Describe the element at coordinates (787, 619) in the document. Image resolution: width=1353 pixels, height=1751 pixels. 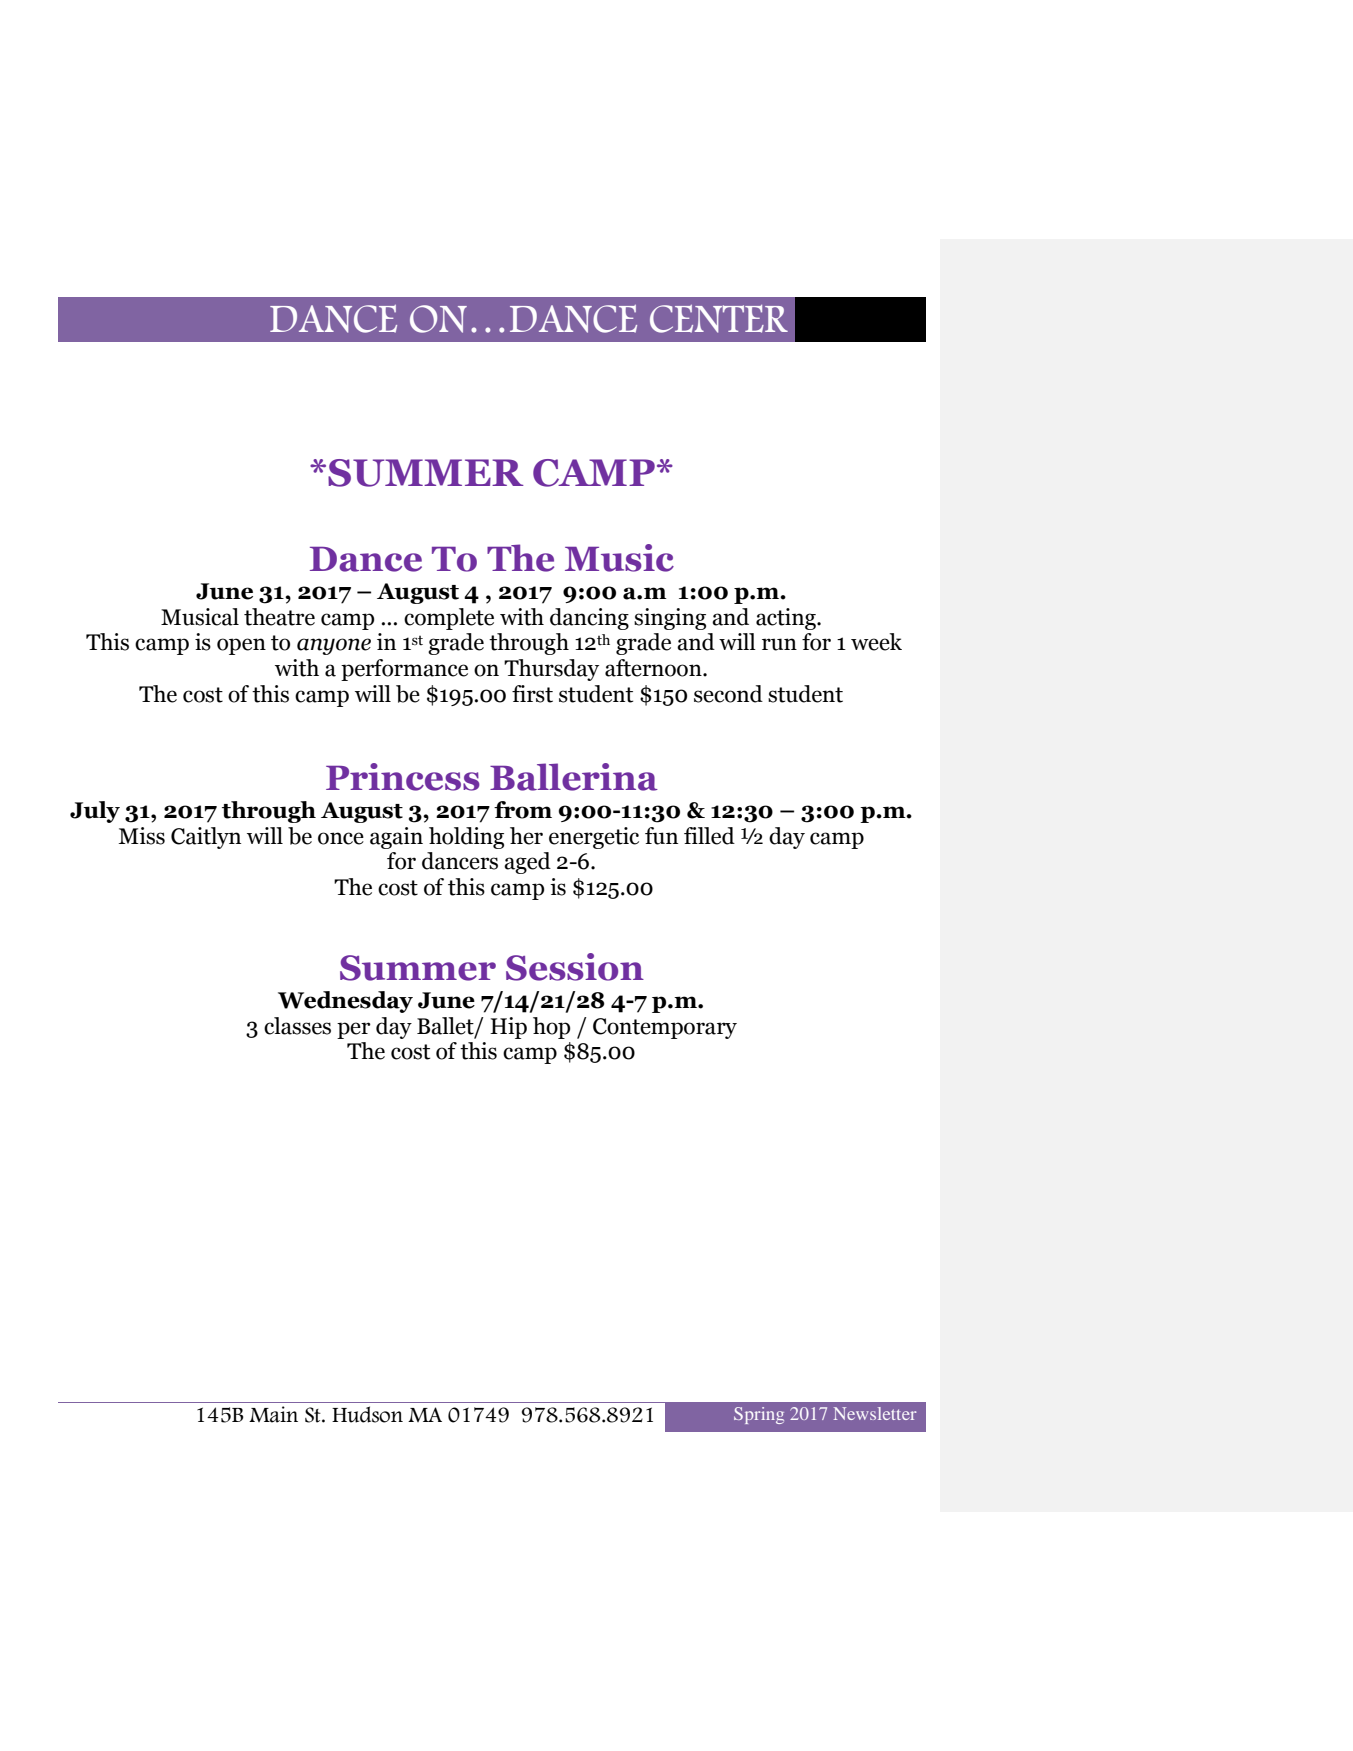
I see `acting` at that location.
